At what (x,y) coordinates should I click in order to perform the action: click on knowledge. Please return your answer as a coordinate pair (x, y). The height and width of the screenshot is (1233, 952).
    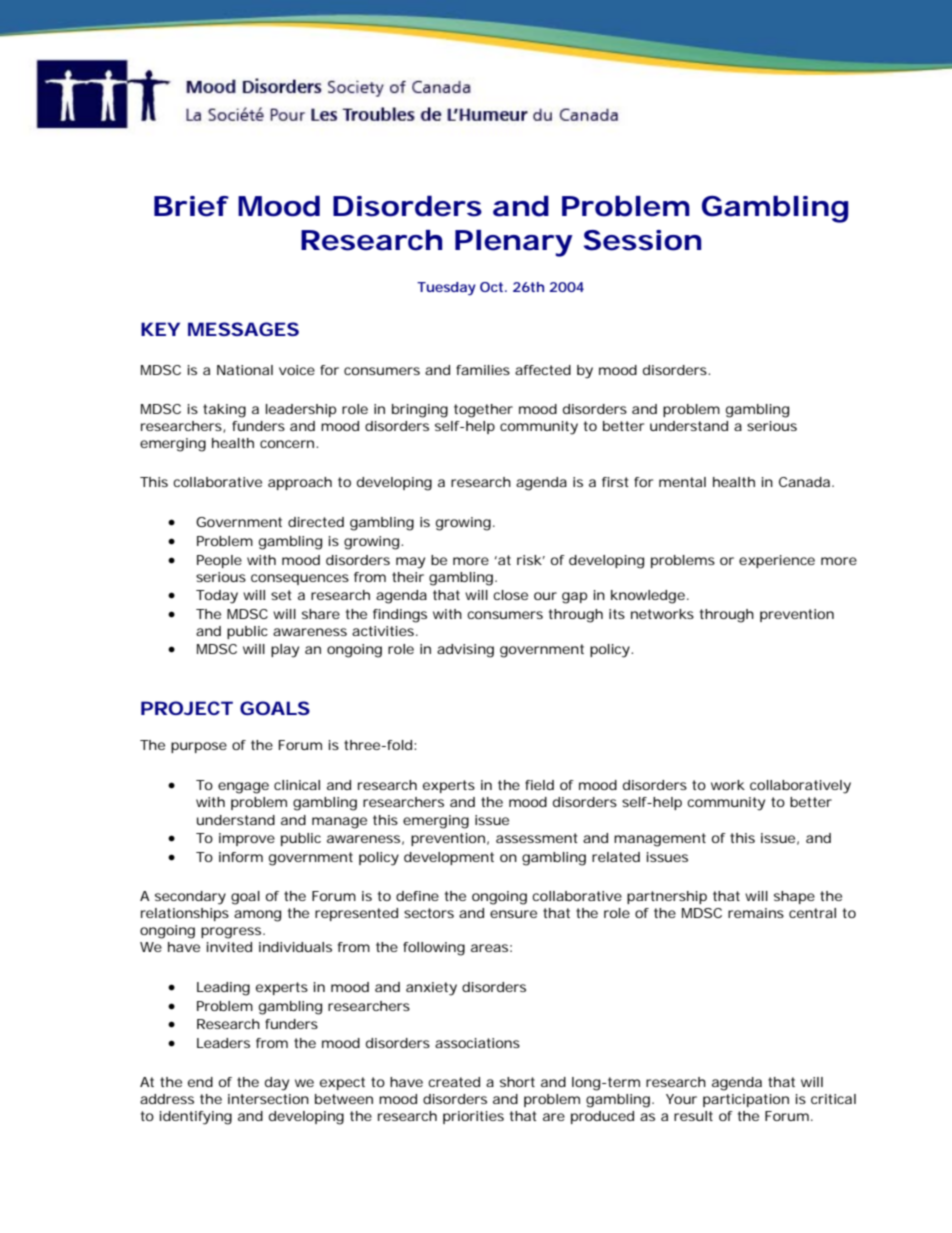
    Looking at the image, I should click on (648, 597).
